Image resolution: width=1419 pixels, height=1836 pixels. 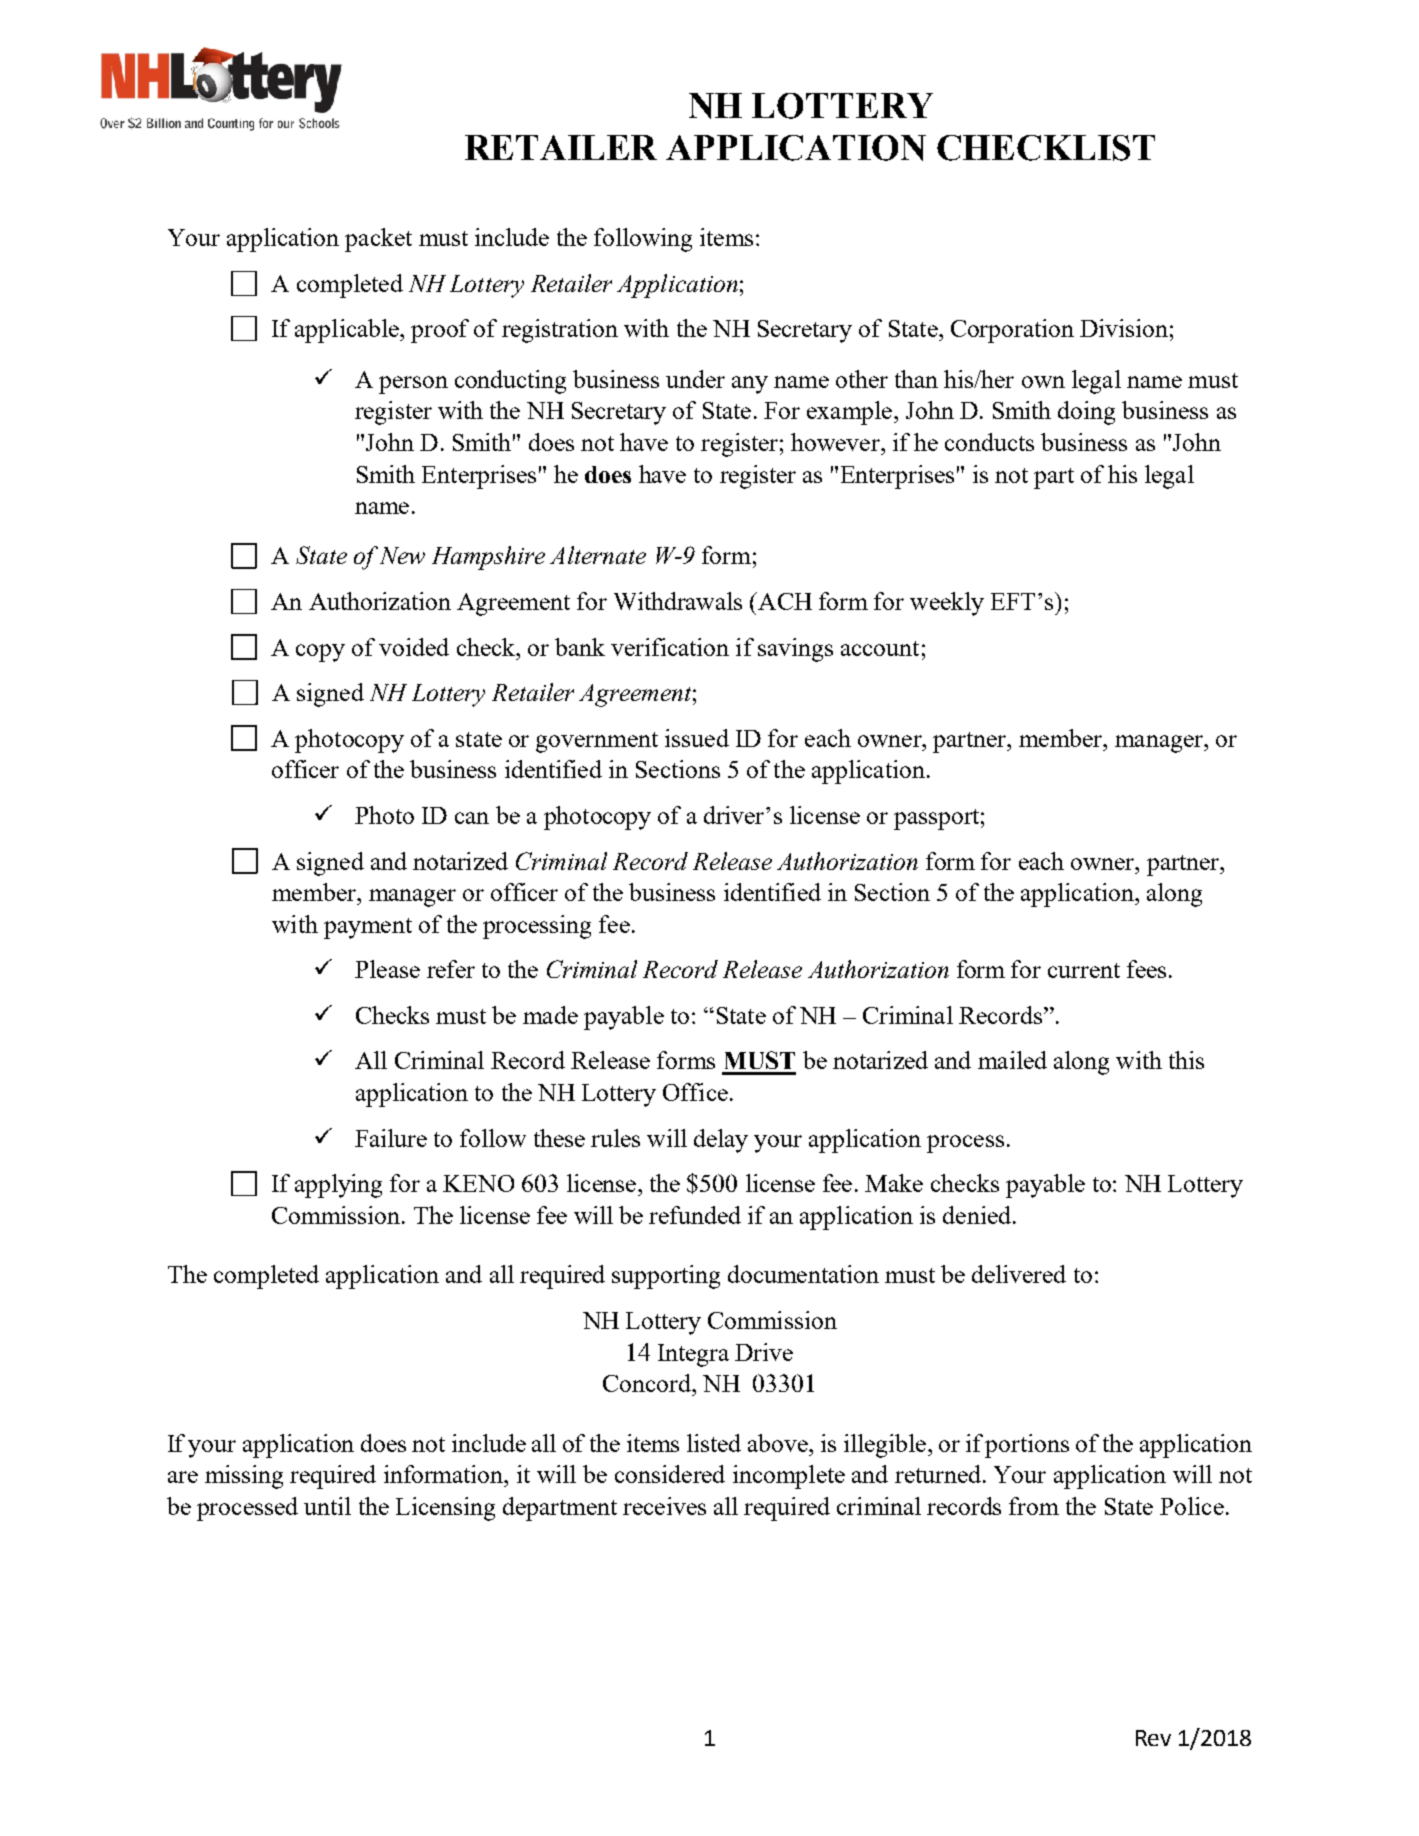 I want to click on made, so click(x=550, y=1015).
